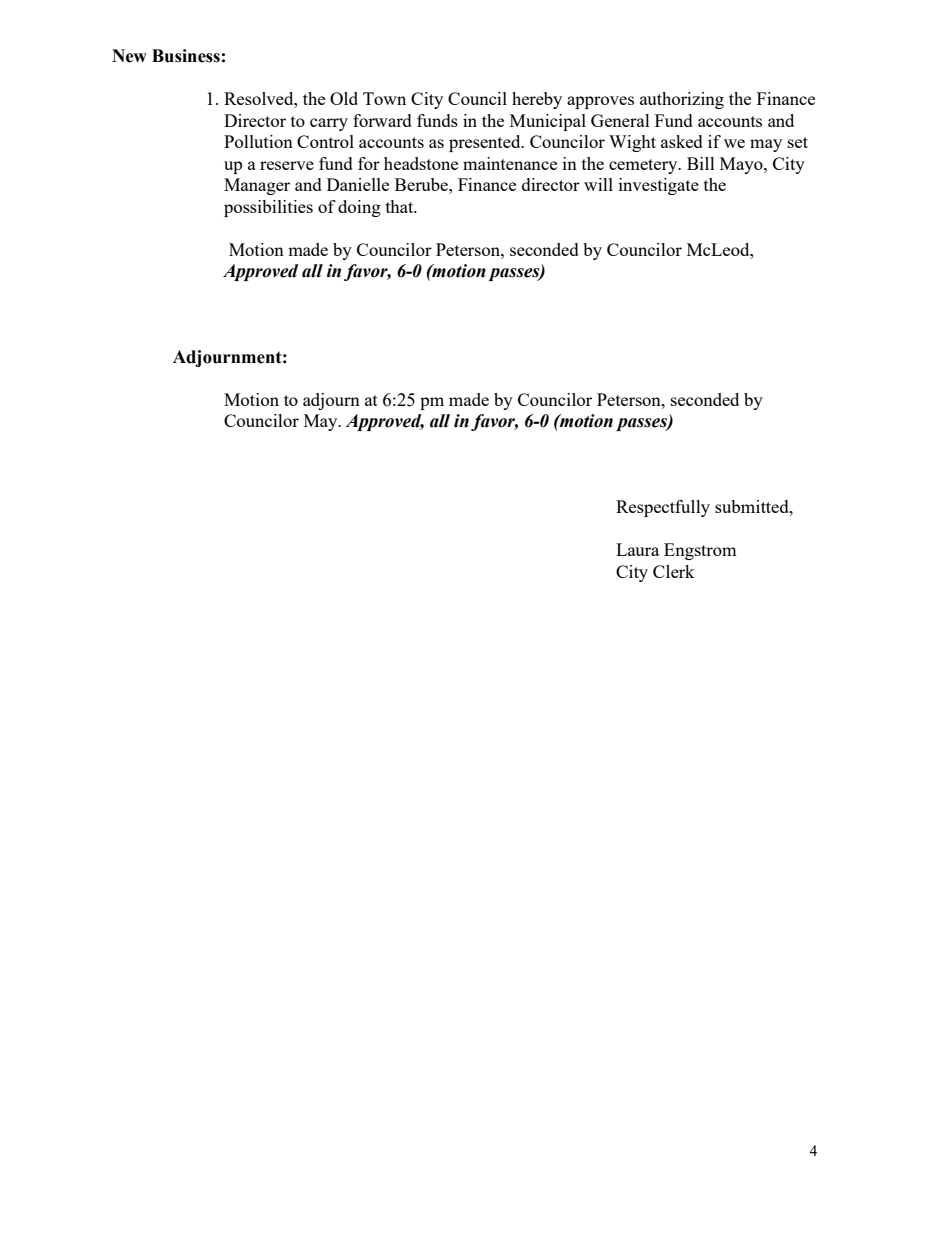 The width and height of the image is (952, 1233). What do you see at coordinates (659, 186) in the image?
I see `investigate` at bounding box center [659, 186].
